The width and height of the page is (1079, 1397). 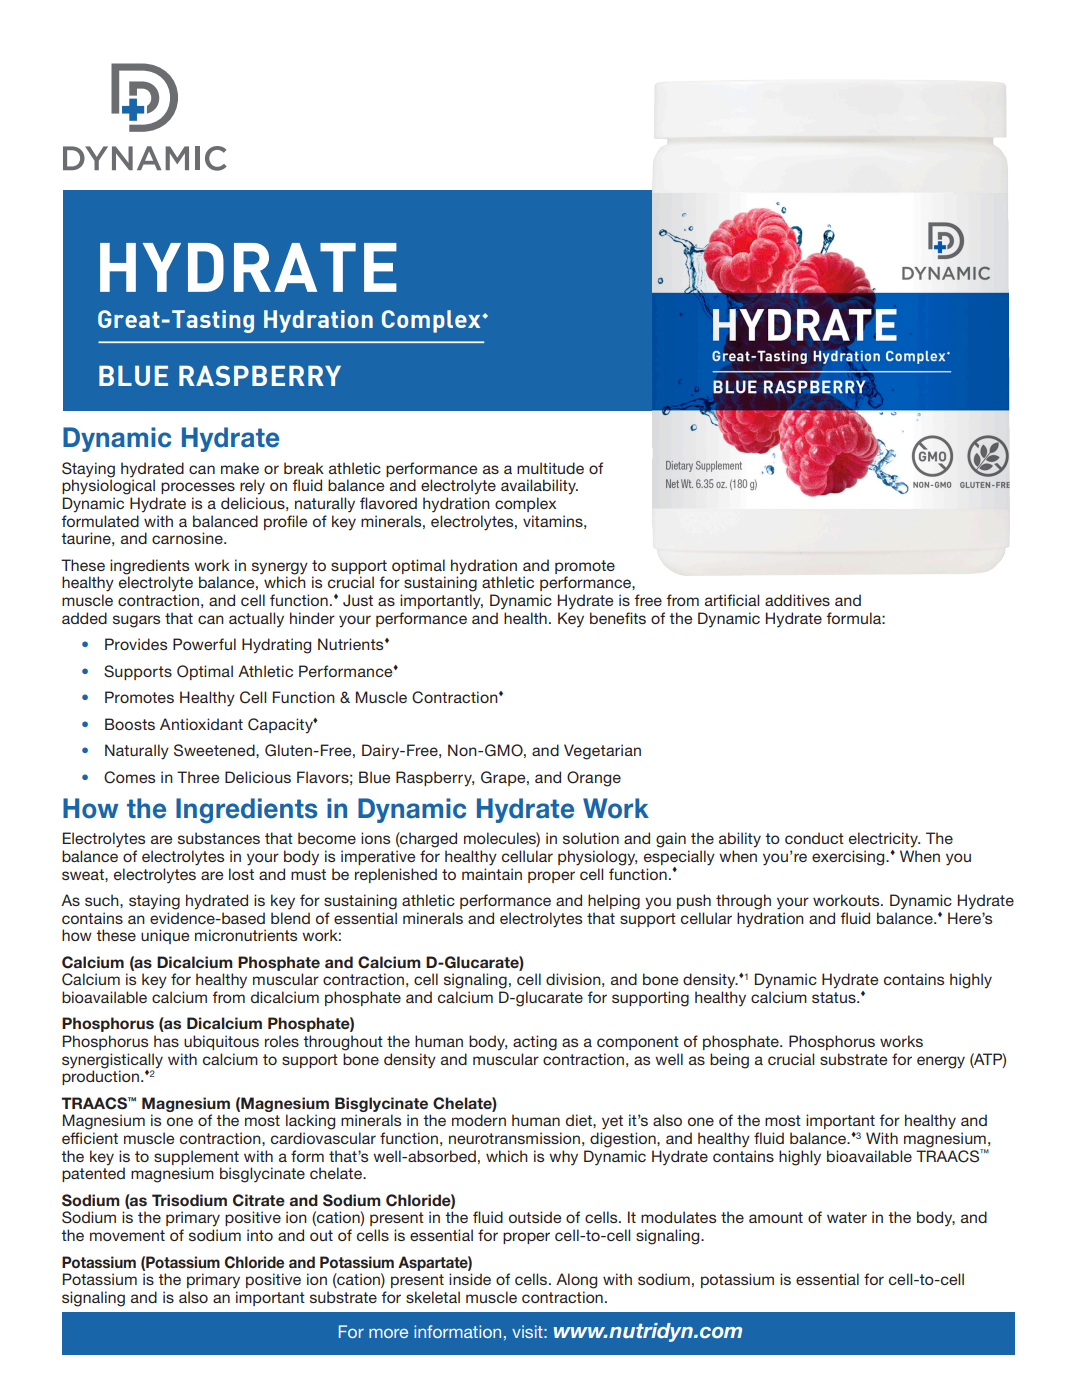 What do you see at coordinates (201, 724) in the page?
I see `Antioxidant` at bounding box center [201, 724].
